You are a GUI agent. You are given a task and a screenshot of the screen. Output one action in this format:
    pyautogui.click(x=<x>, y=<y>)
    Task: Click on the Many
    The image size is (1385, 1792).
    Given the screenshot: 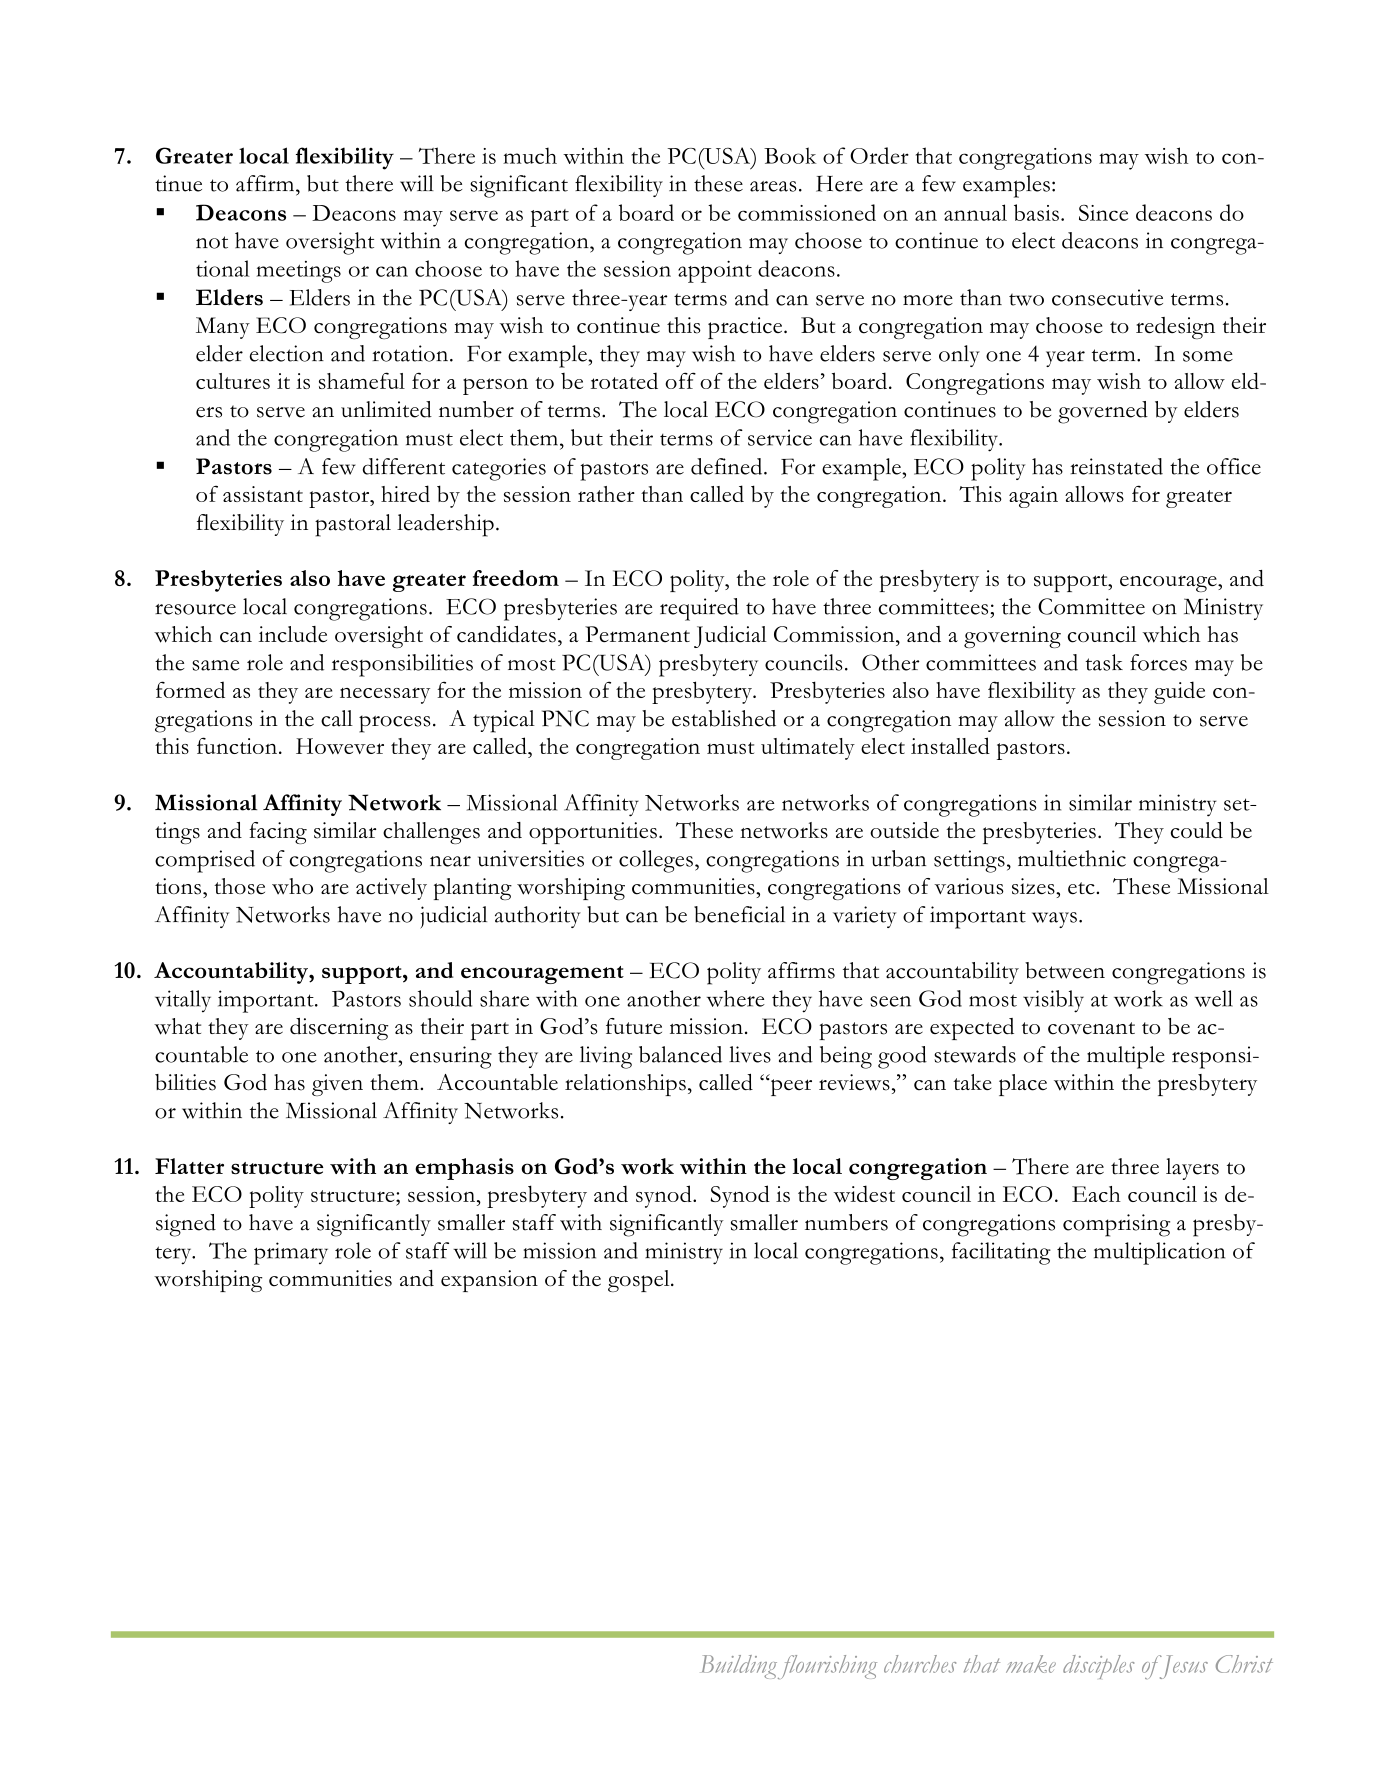 What is the action you would take?
    pyautogui.click(x=223, y=328)
